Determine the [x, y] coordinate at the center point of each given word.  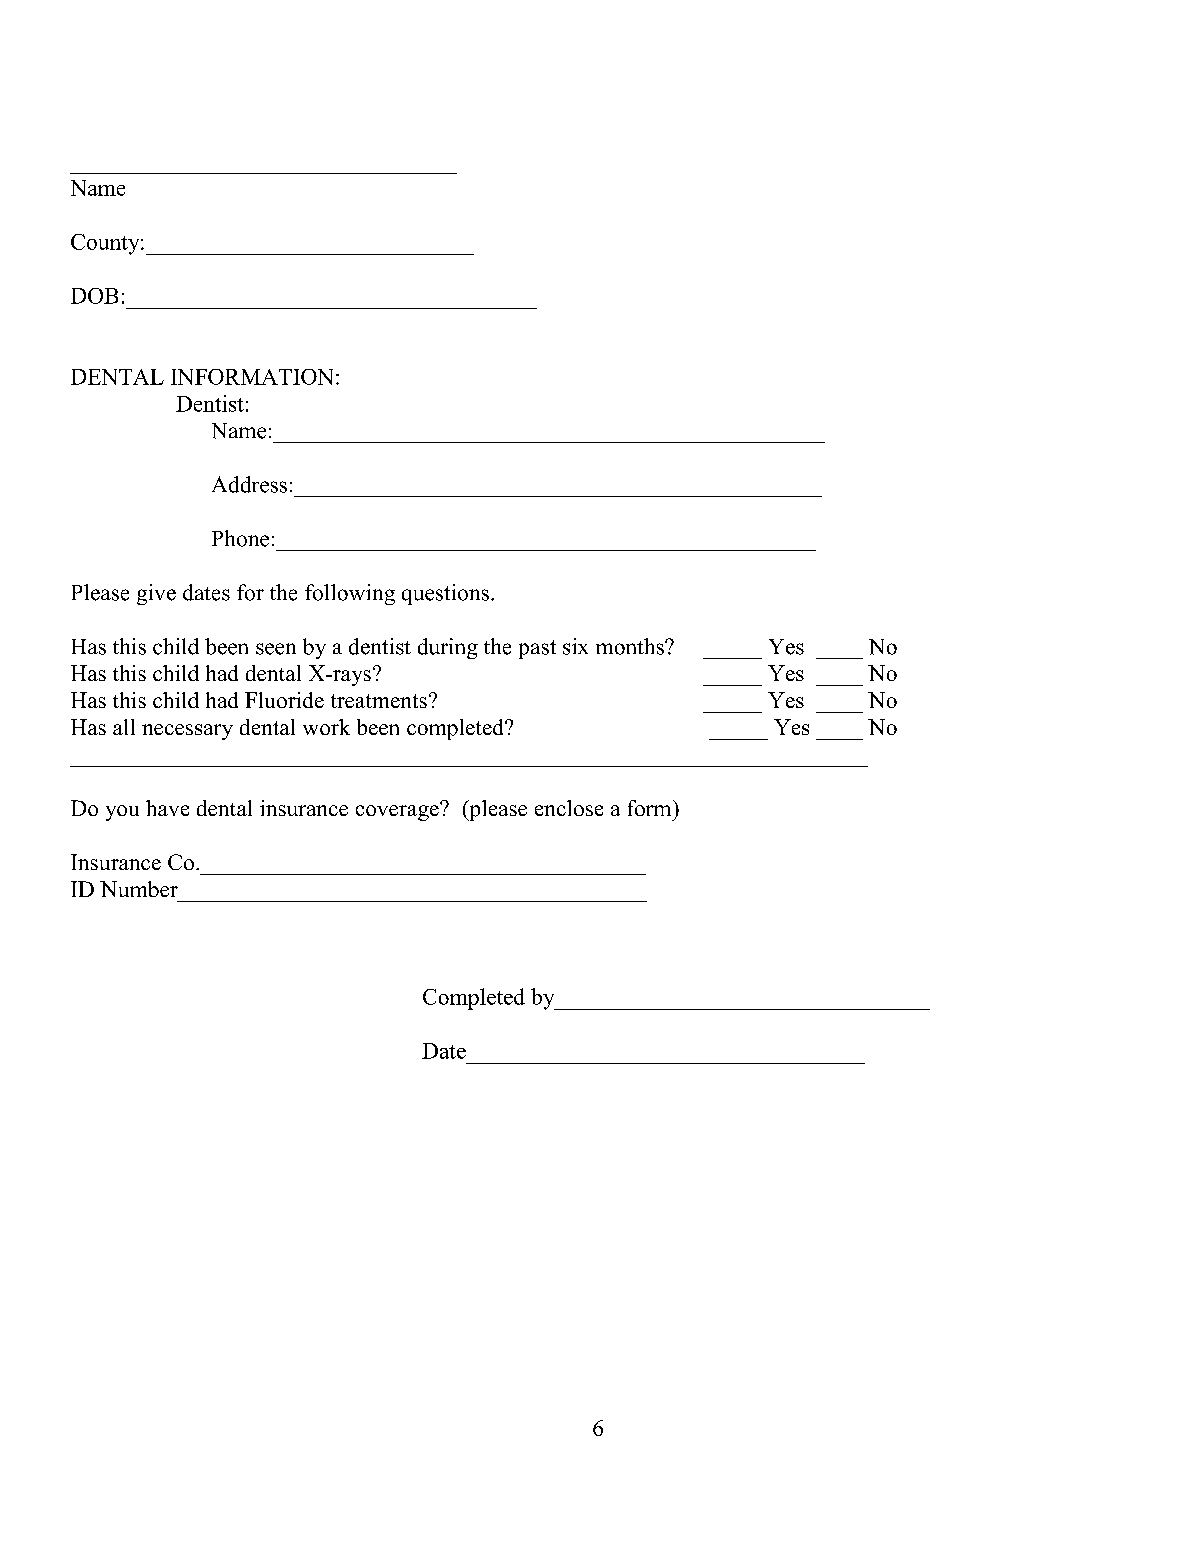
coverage [398, 812]
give [156, 594]
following [350, 594]
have [167, 808]
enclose [569, 808]
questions [445, 594]
